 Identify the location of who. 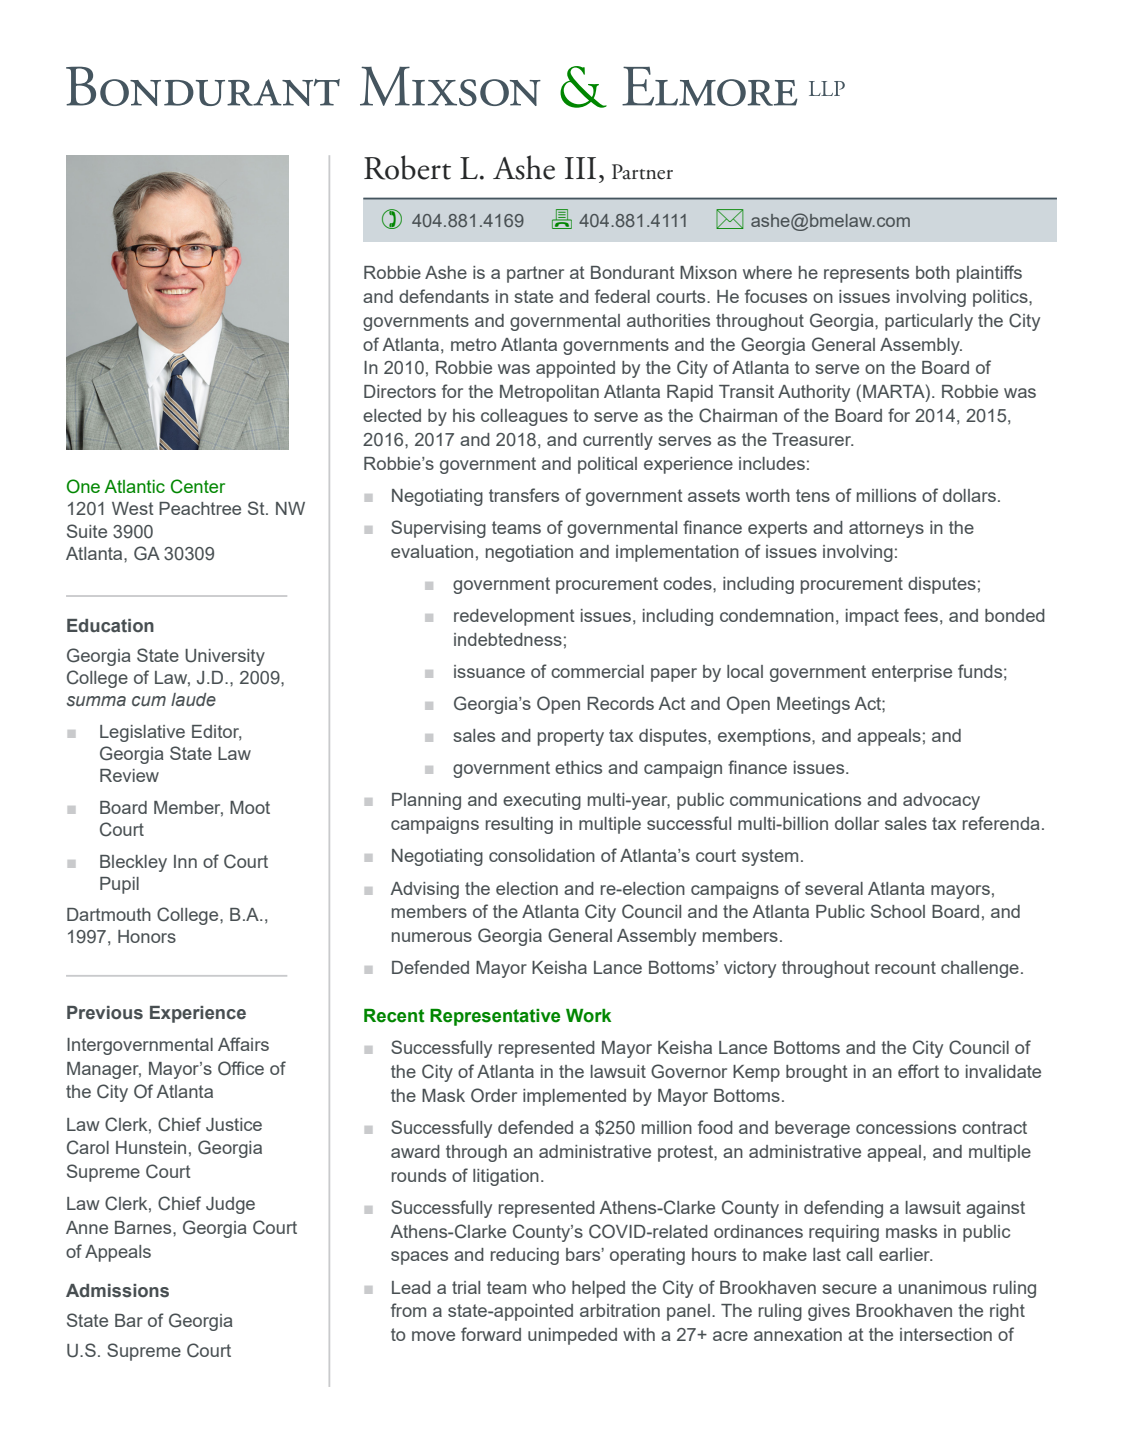
(549, 1287).
